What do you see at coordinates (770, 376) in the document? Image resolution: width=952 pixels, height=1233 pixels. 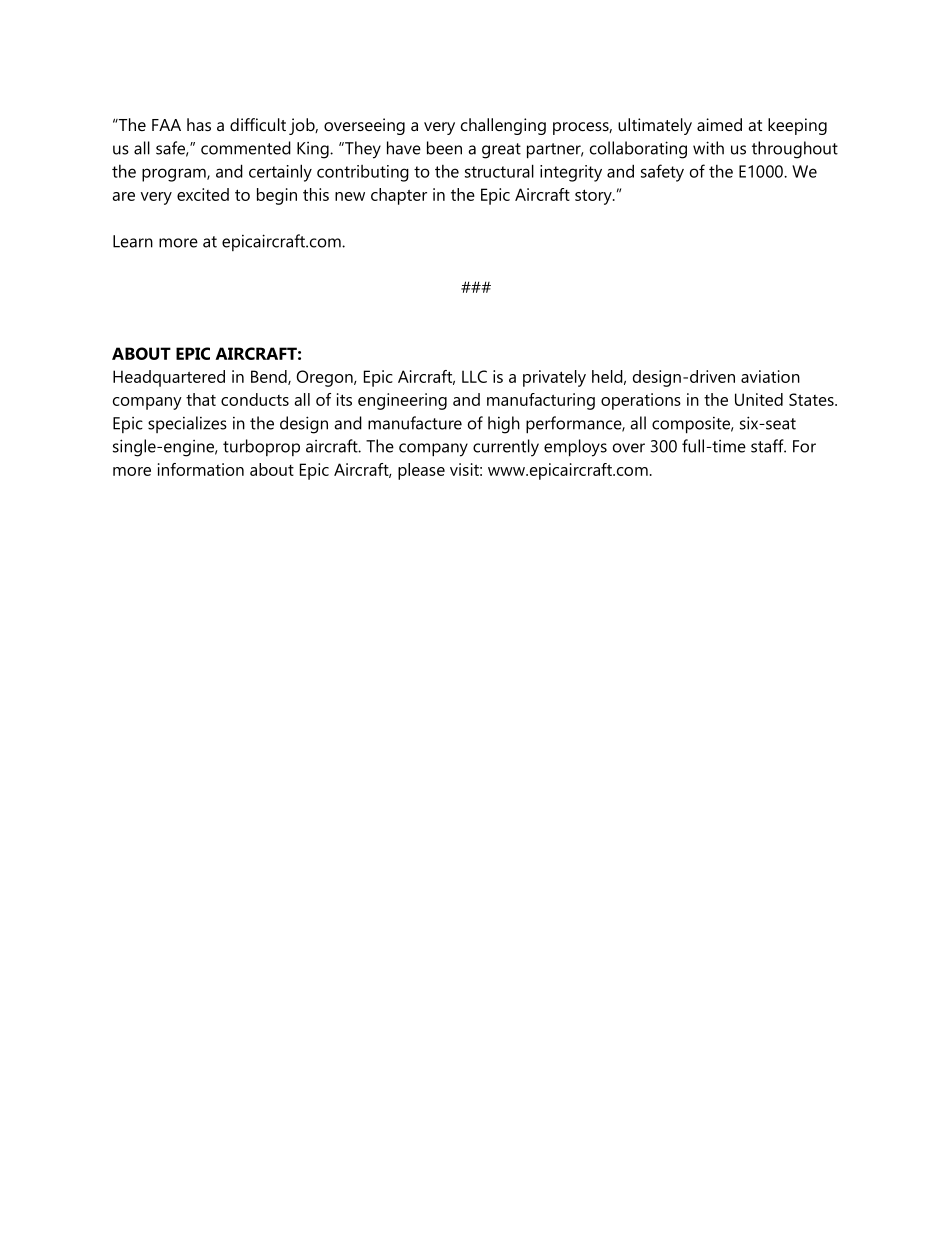 I see `aviation` at bounding box center [770, 376].
